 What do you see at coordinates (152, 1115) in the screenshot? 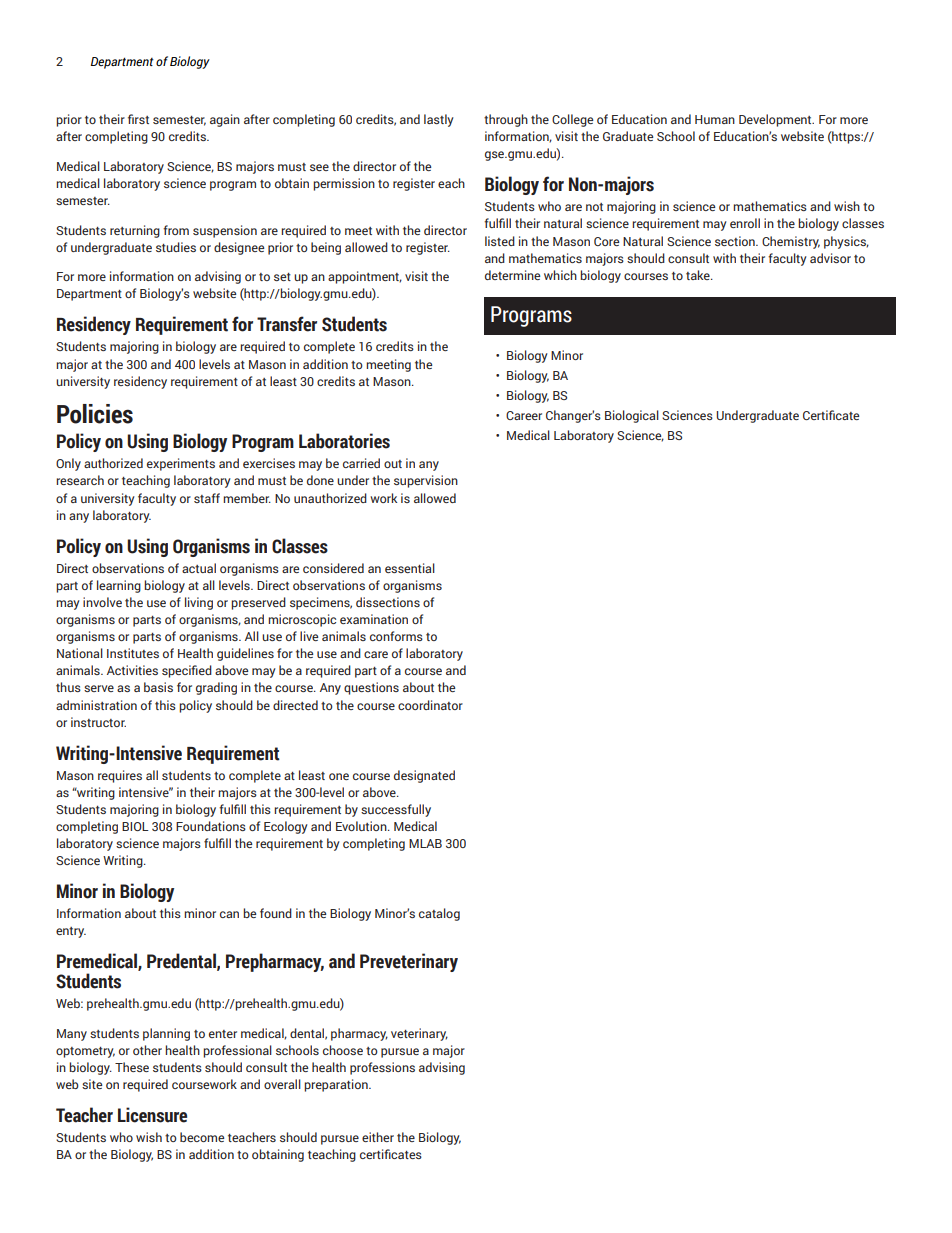
I see `Licensure` at bounding box center [152, 1115].
